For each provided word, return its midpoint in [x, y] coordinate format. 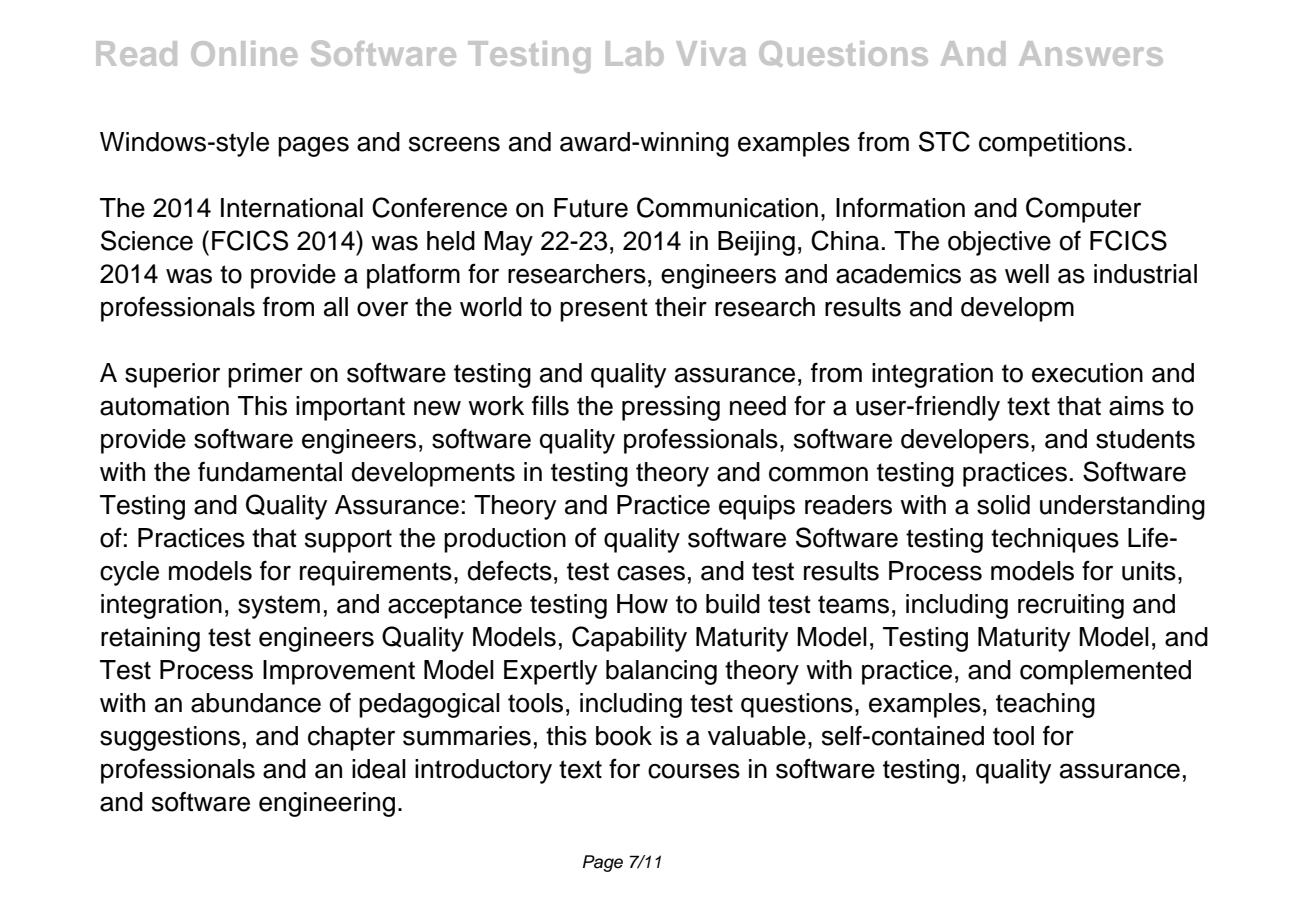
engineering [327, 804]
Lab [635, 53]
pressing [671, 408]
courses [694, 771]
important [350, 408]
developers [965, 441]
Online [244, 53]
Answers [1091, 53]
